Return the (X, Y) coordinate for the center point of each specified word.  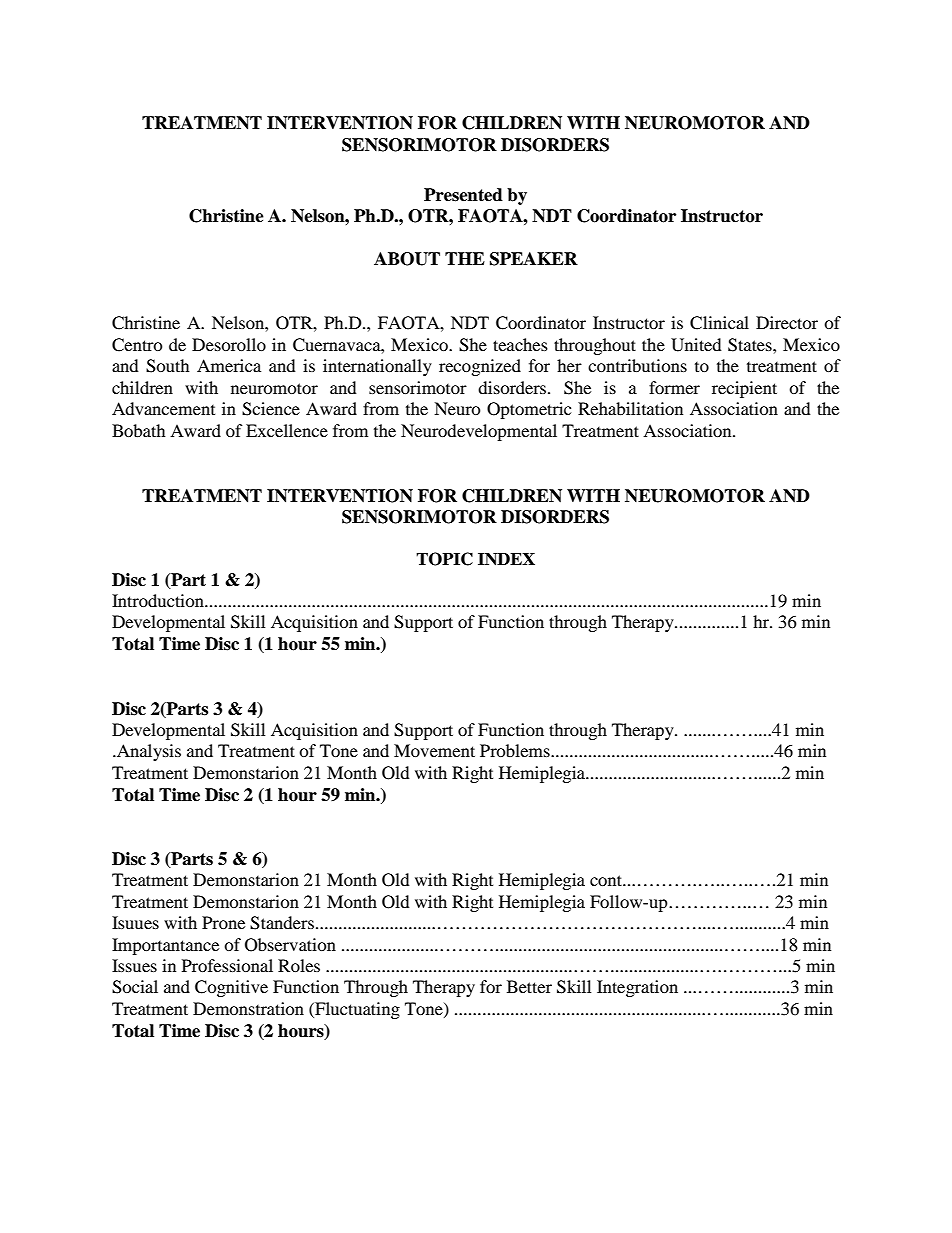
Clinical (719, 323)
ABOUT (407, 259)
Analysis (147, 752)
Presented (463, 195)
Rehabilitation (630, 408)
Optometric (529, 410)
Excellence (287, 430)
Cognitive (231, 988)
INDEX (506, 559)
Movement (434, 750)
